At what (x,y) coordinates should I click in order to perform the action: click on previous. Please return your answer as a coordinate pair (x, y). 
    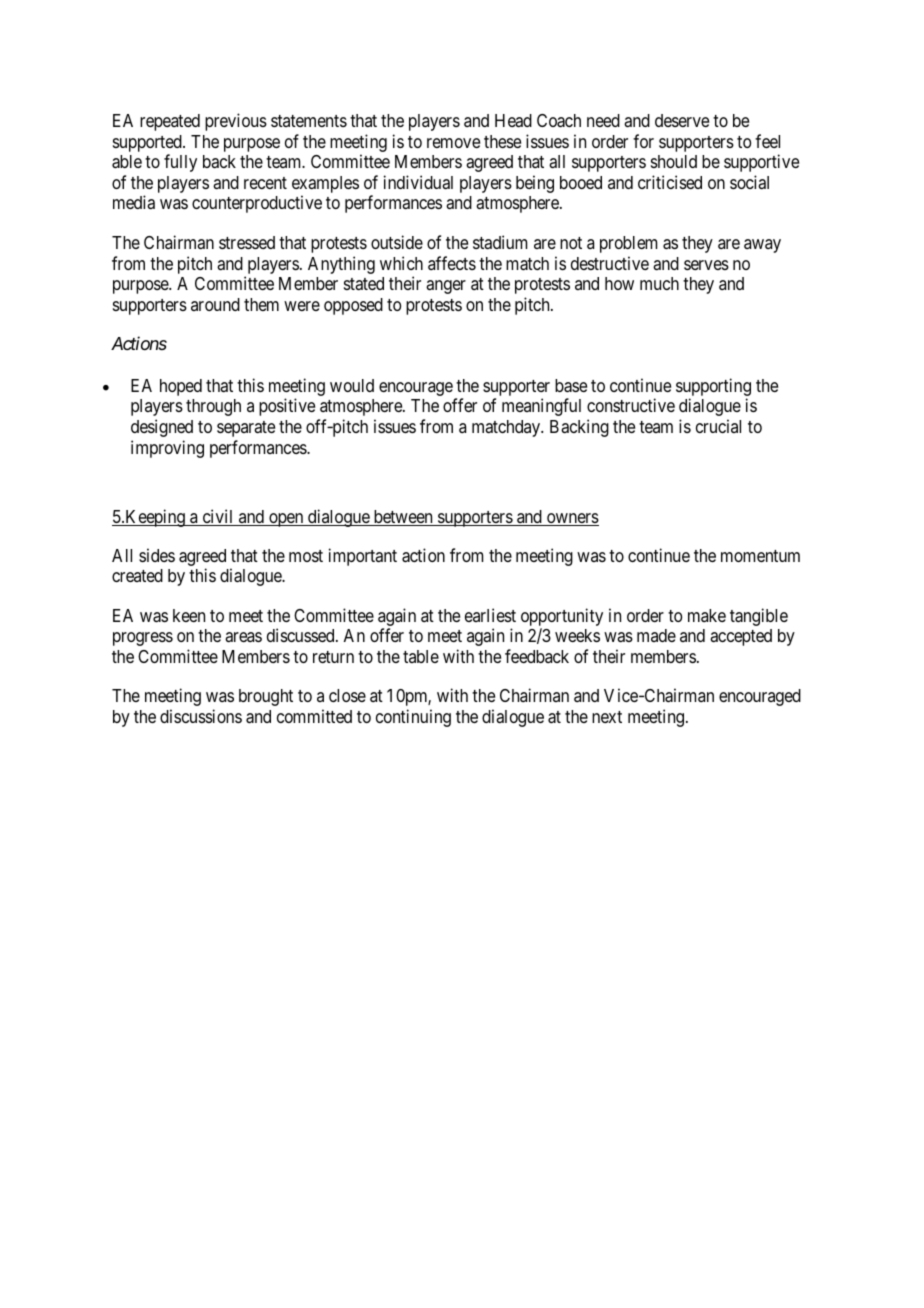
    Looking at the image, I should click on (236, 122).
